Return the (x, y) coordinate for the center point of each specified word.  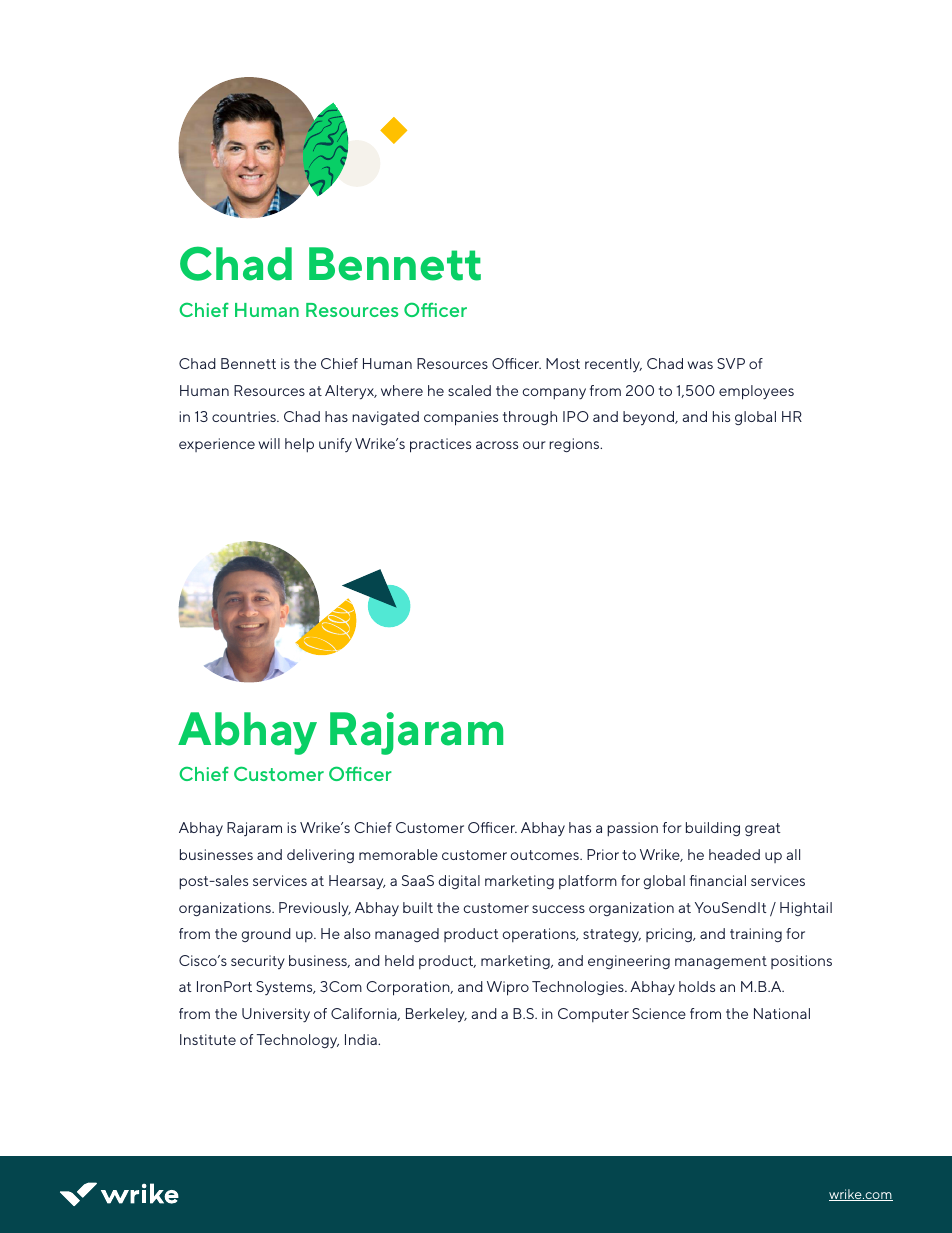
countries (245, 416)
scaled (469, 390)
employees (756, 392)
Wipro (508, 988)
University (276, 1015)
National (782, 1013)
